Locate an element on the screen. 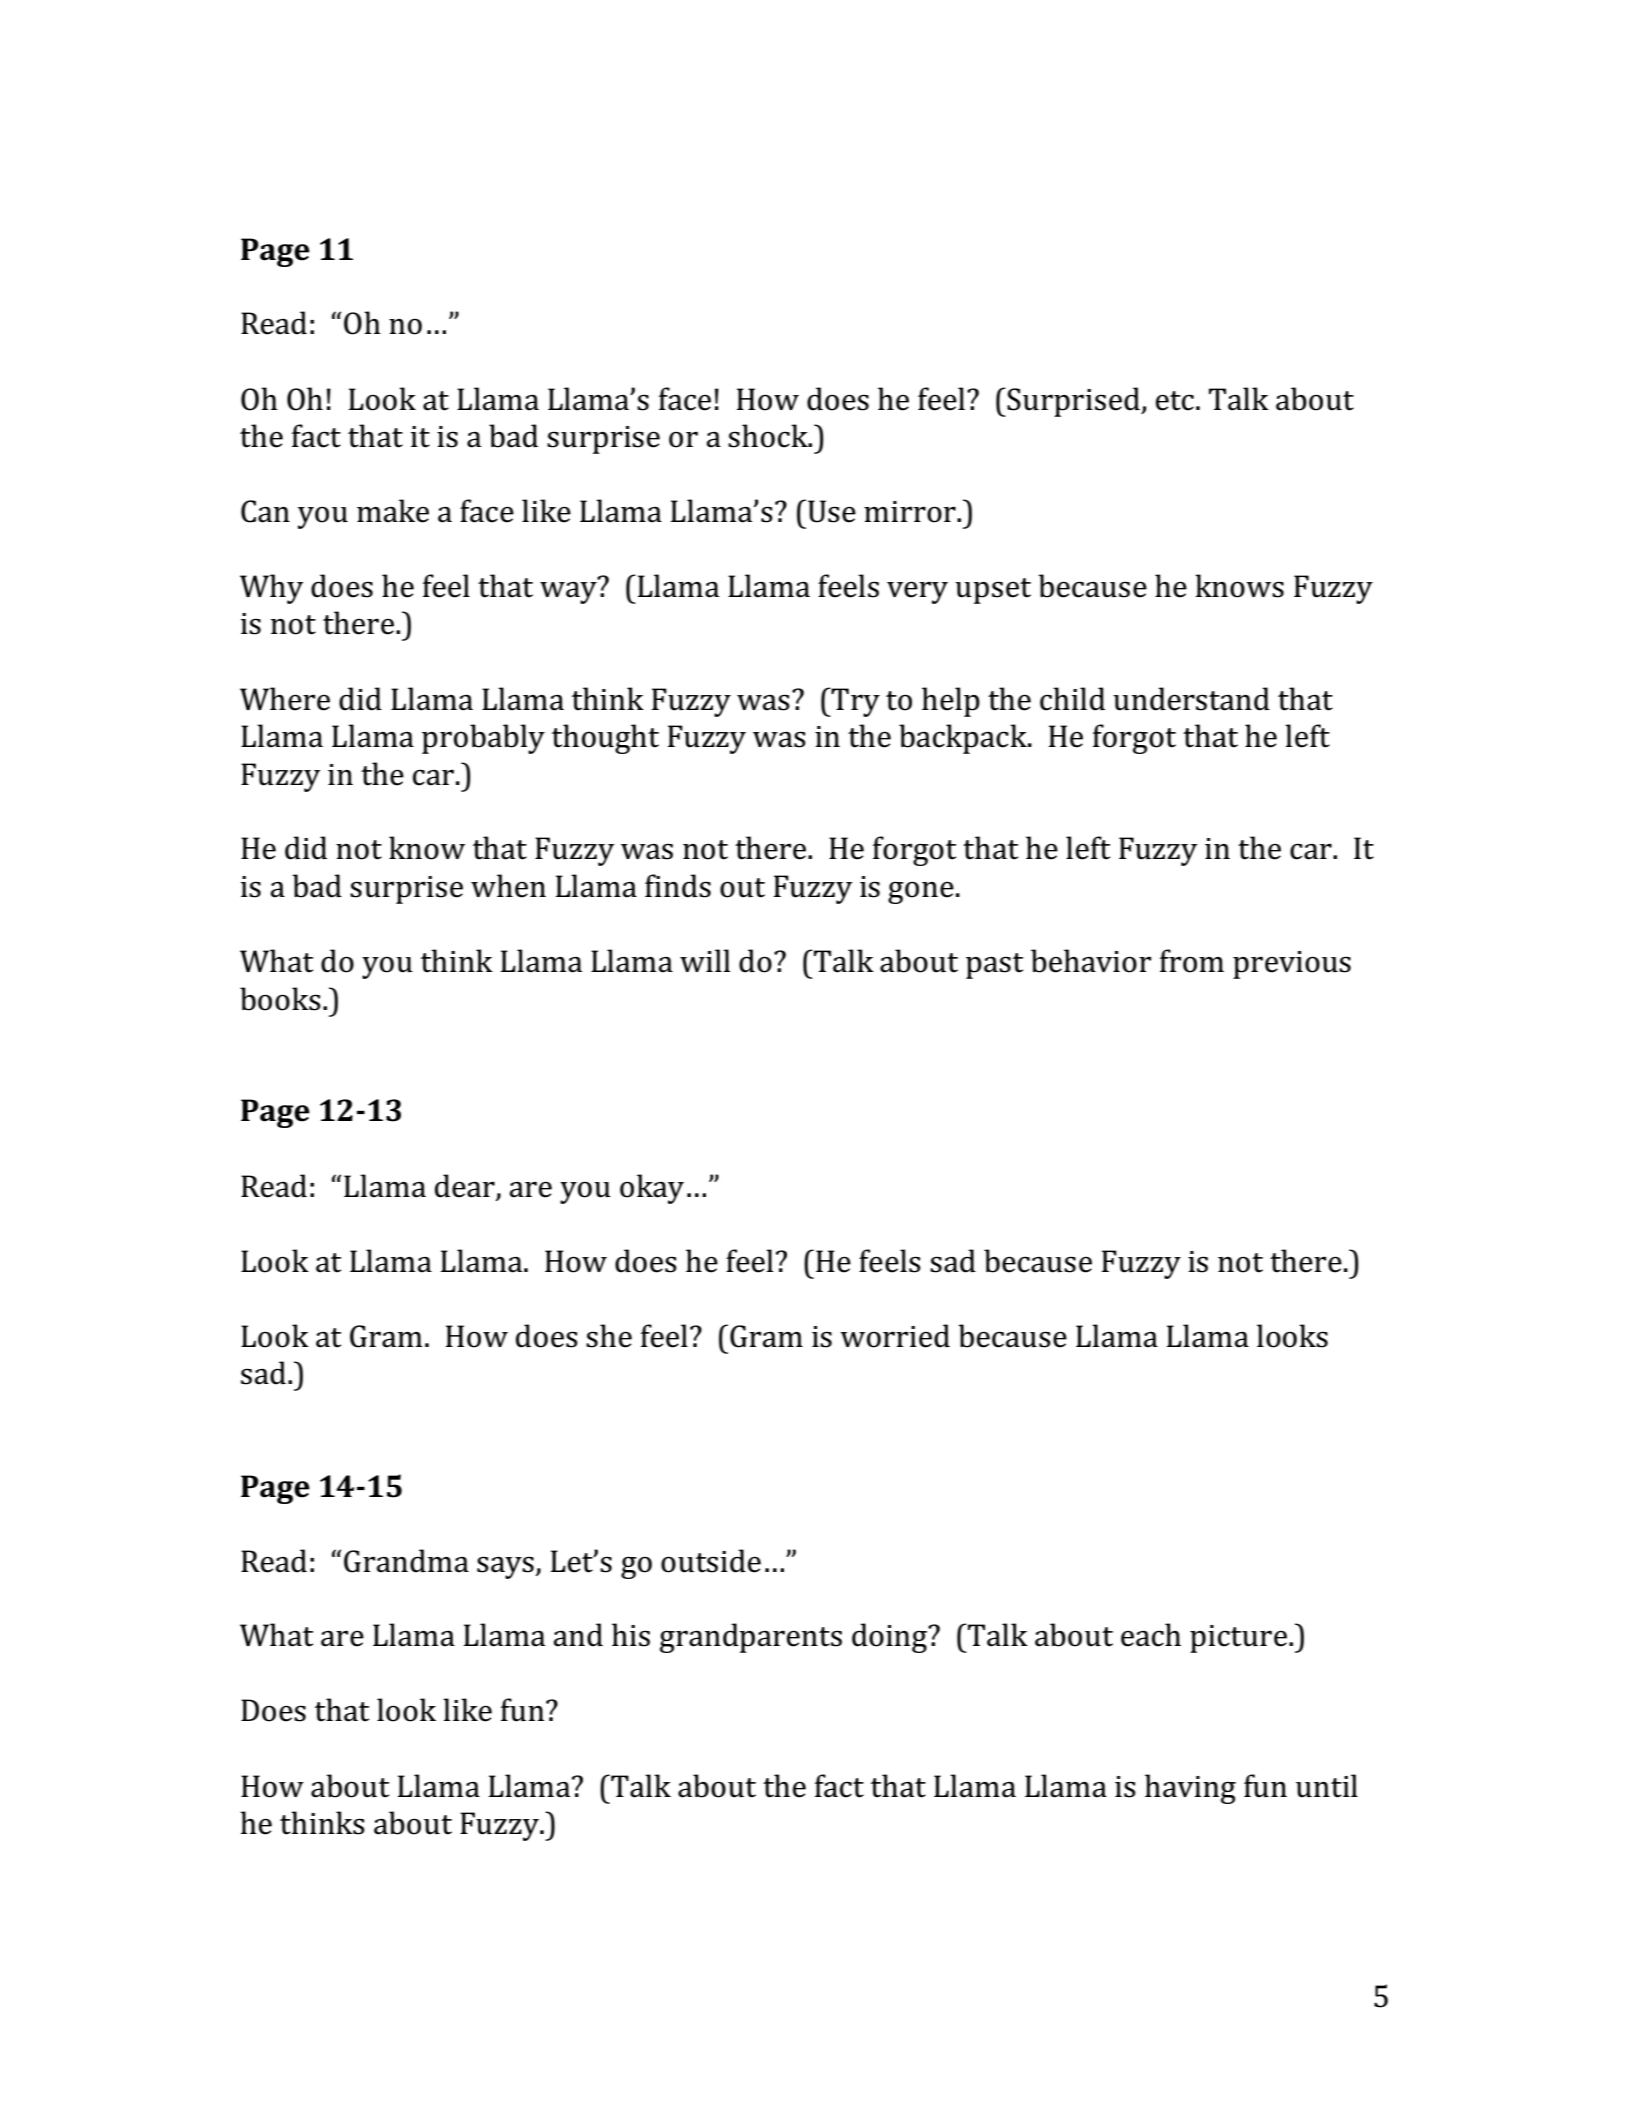 The width and height of the screenshot is (1630, 2110). shock is located at coordinates (769, 436).
